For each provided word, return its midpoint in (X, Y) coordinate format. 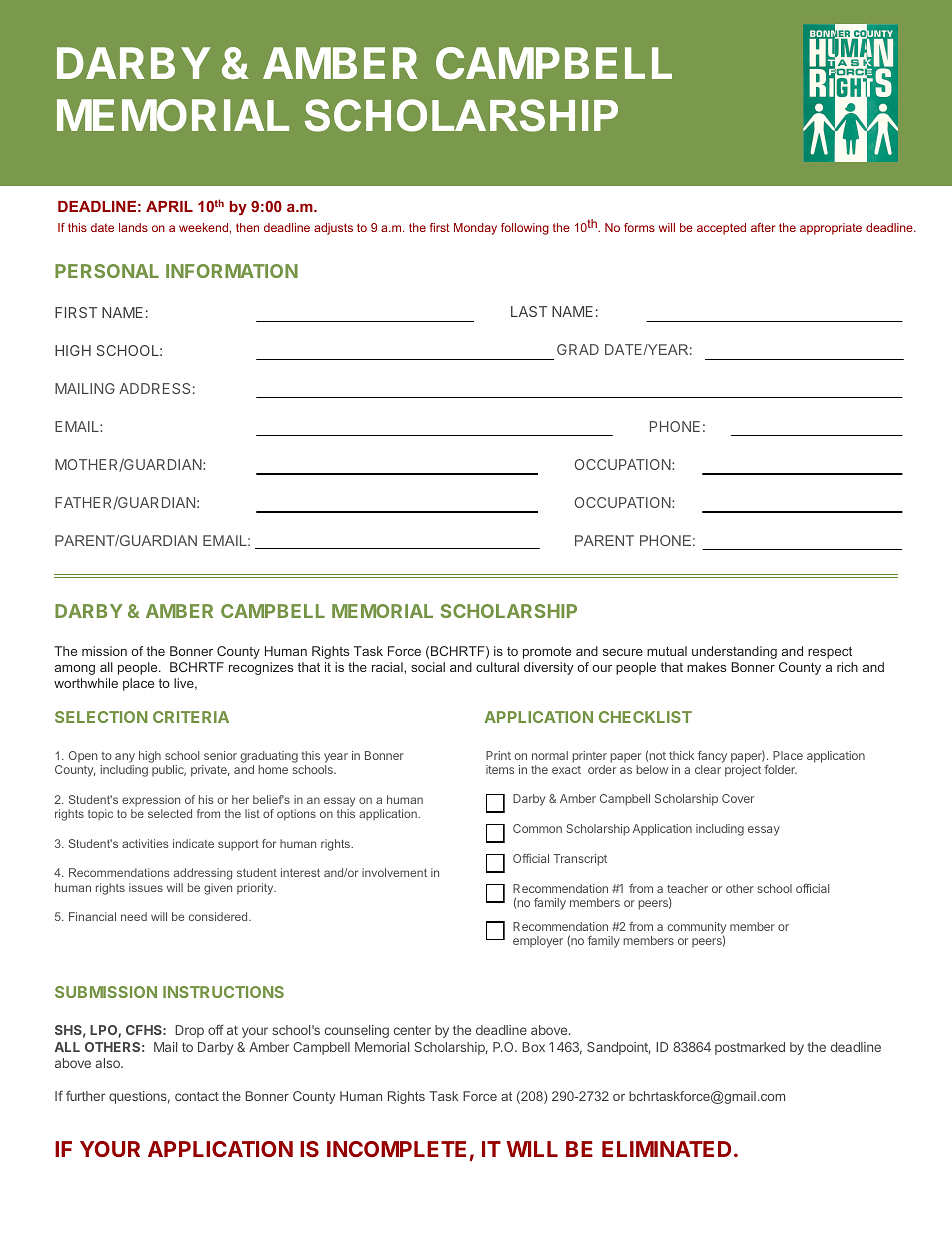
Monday (475, 229)
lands (133, 227)
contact (197, 1096)
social (428, 667)
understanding (734, 652)
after (763, 227)
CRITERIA (191, 717)
